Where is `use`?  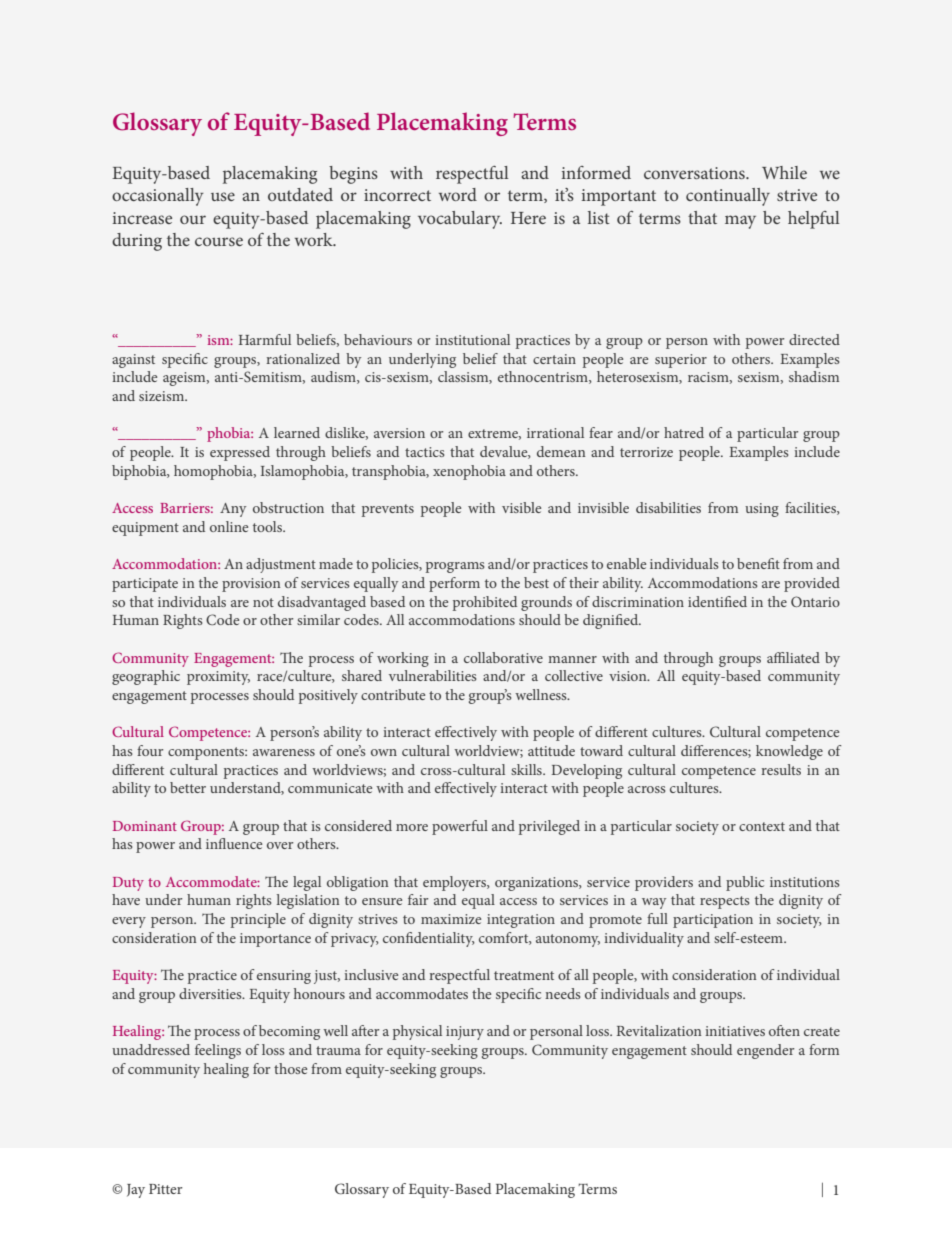 use is located at coordinates (223, 196).
